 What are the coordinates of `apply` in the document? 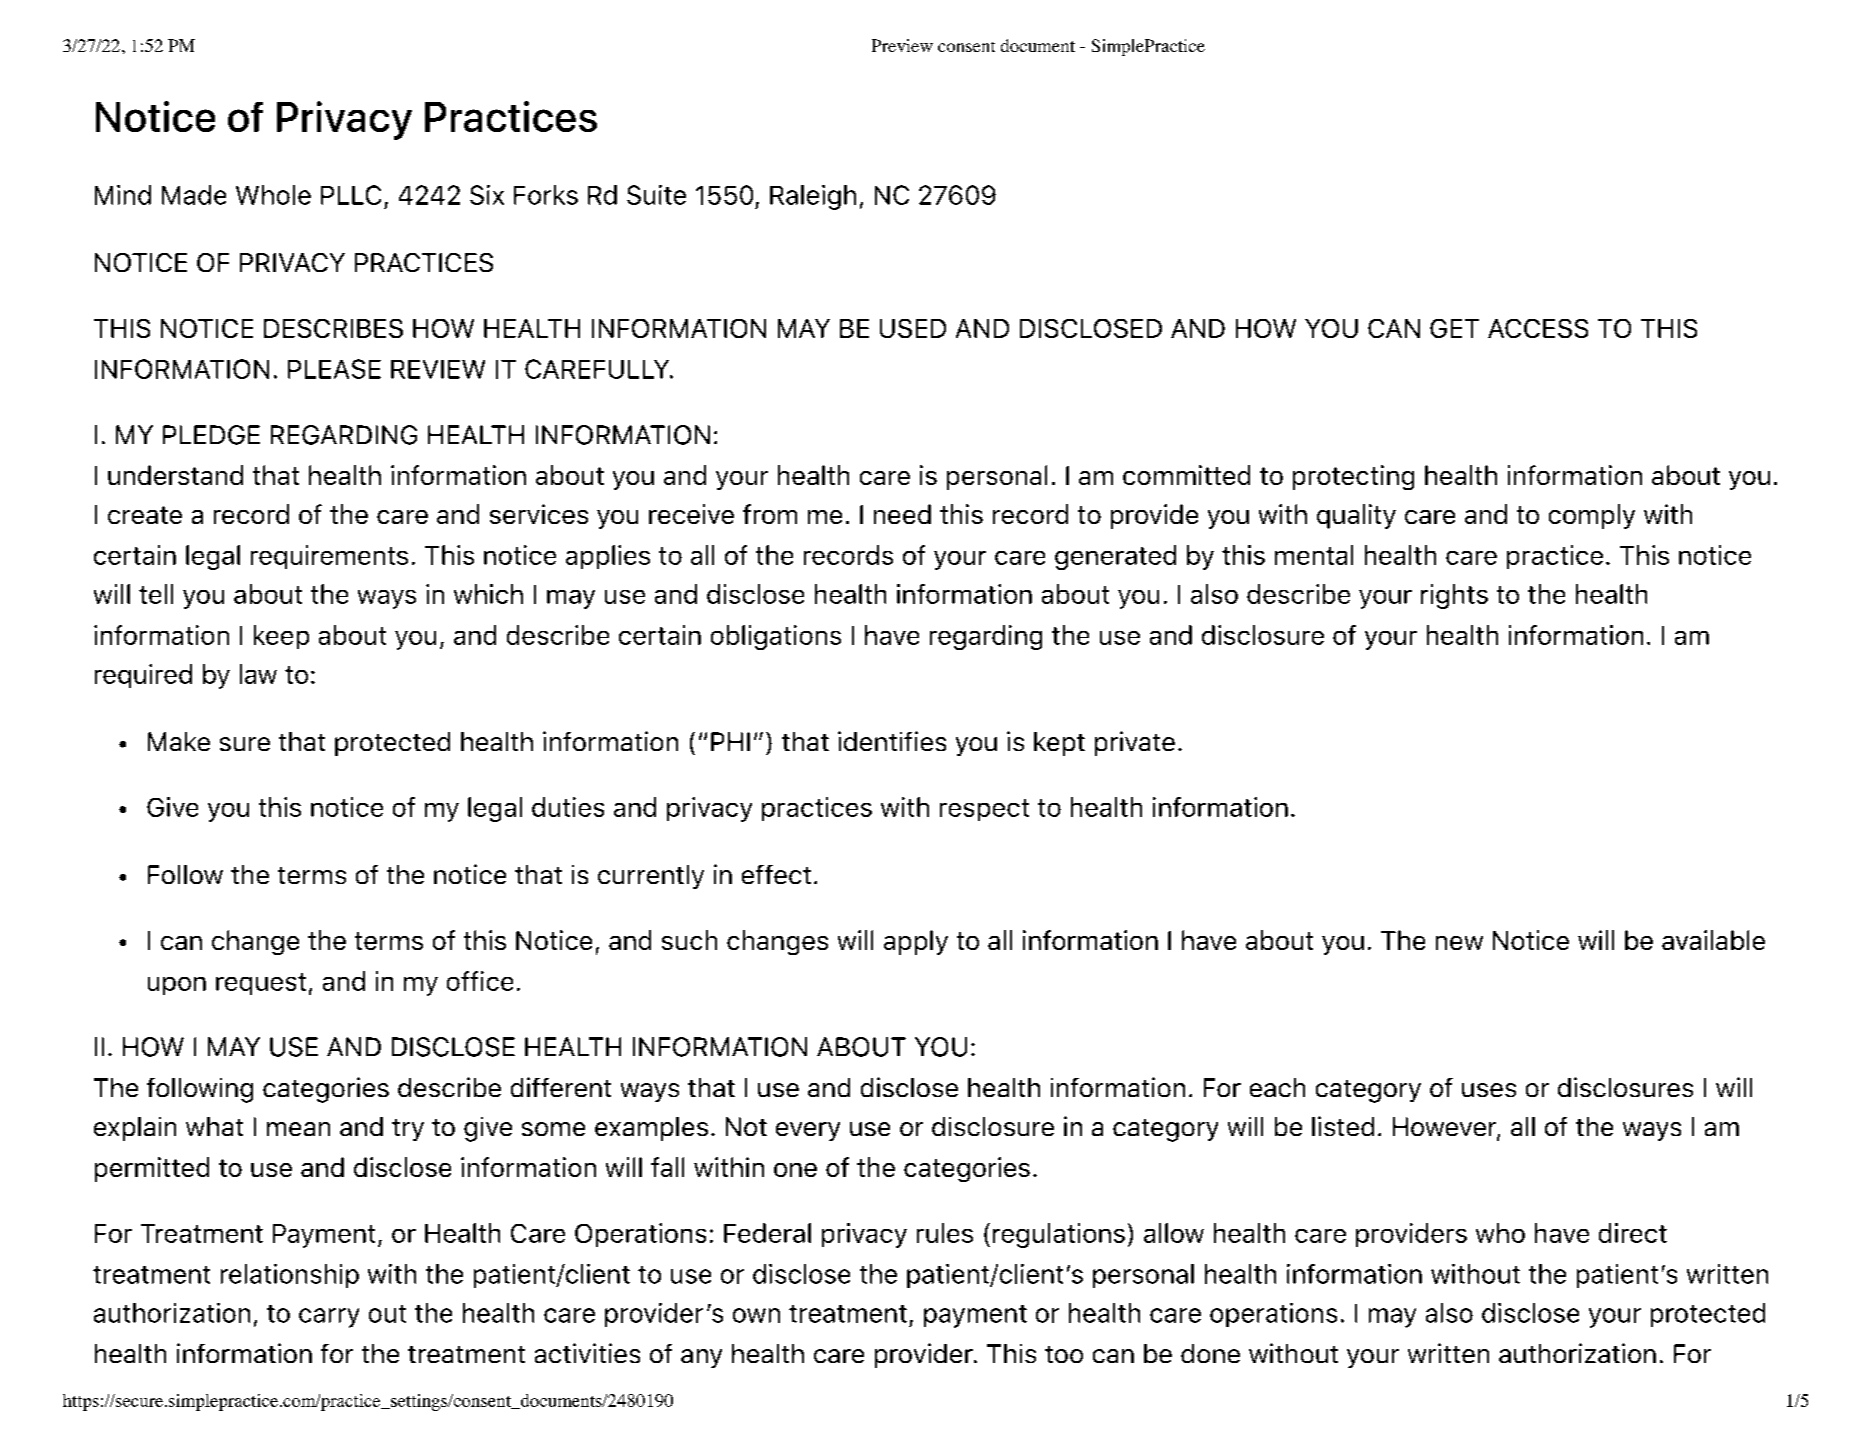 It's located at (916, 942).
